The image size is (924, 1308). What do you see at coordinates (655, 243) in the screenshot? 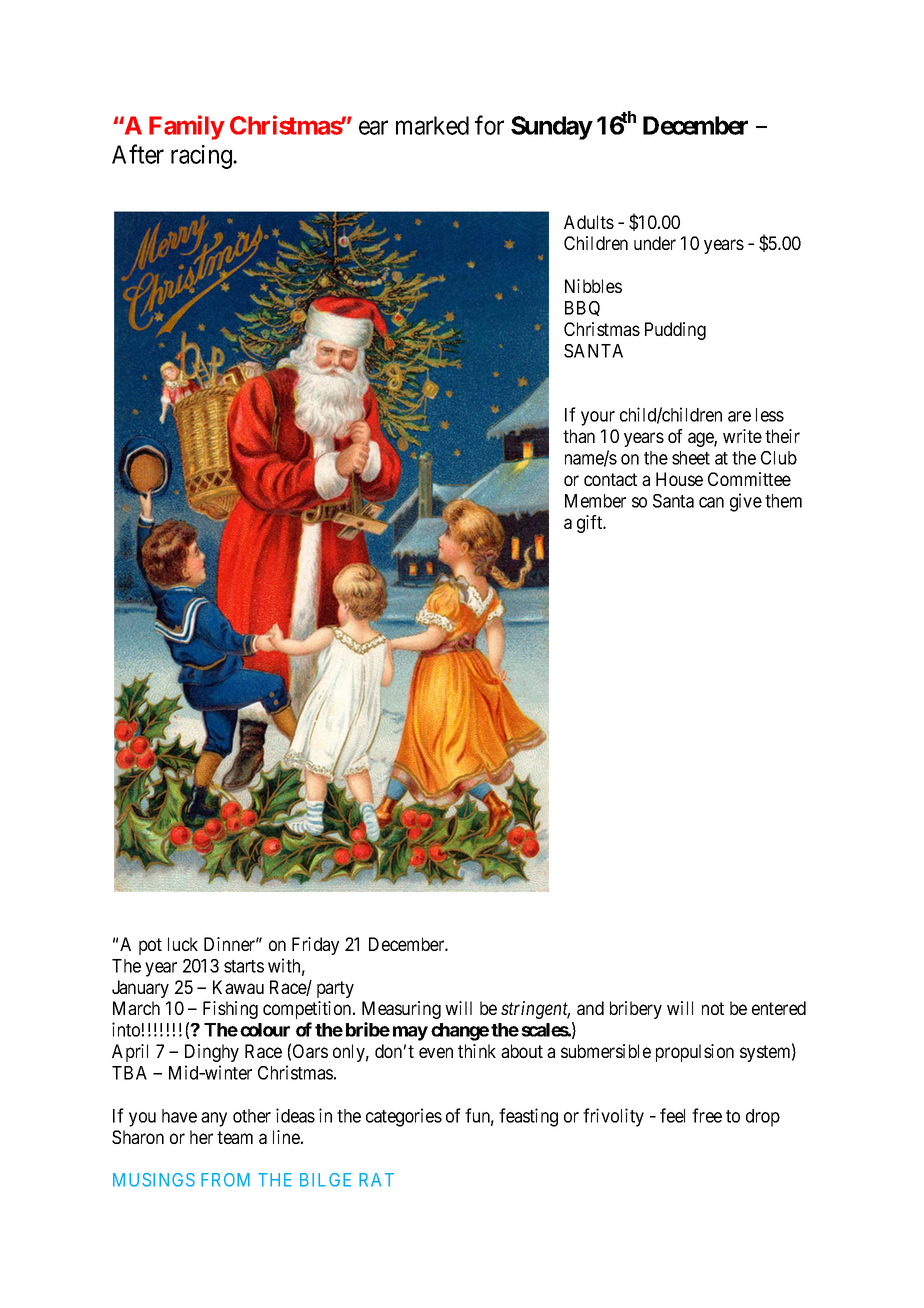
I see `under` at bounding box center [655, 243].
